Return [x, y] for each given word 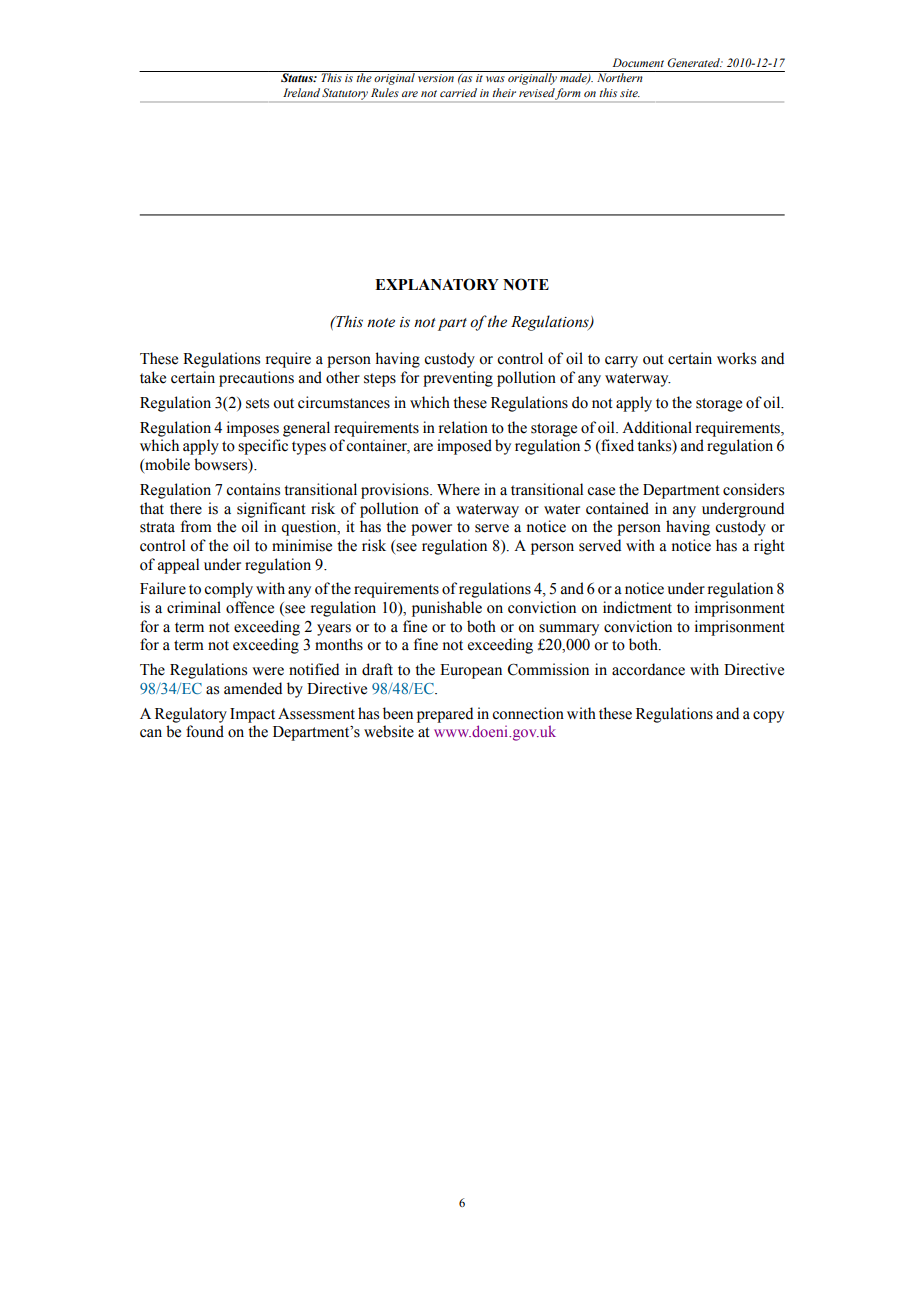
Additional [657, 427]
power [431, 530]
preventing [458, 379]
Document [638, 62]
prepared [445, 715]
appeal [178, 566]
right [769, 547]
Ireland [301, 92]
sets [257, 403]
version [436, 78]
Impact [252, 715]
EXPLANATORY [437, 284]
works [736, 358]
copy [768, 717]
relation [463, 427]
